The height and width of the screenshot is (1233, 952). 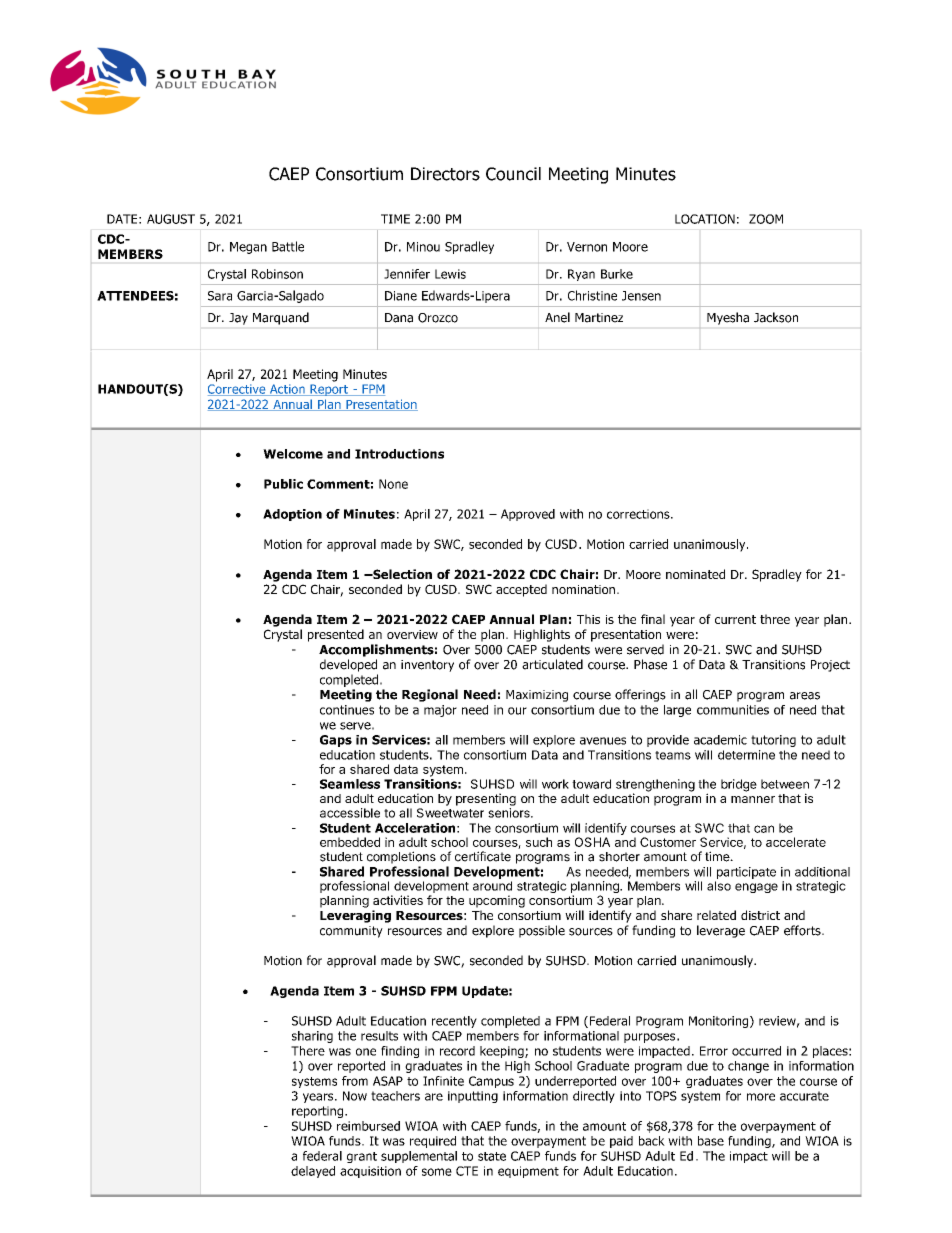 I want to click on accepted, so click(x=521, y=590).
